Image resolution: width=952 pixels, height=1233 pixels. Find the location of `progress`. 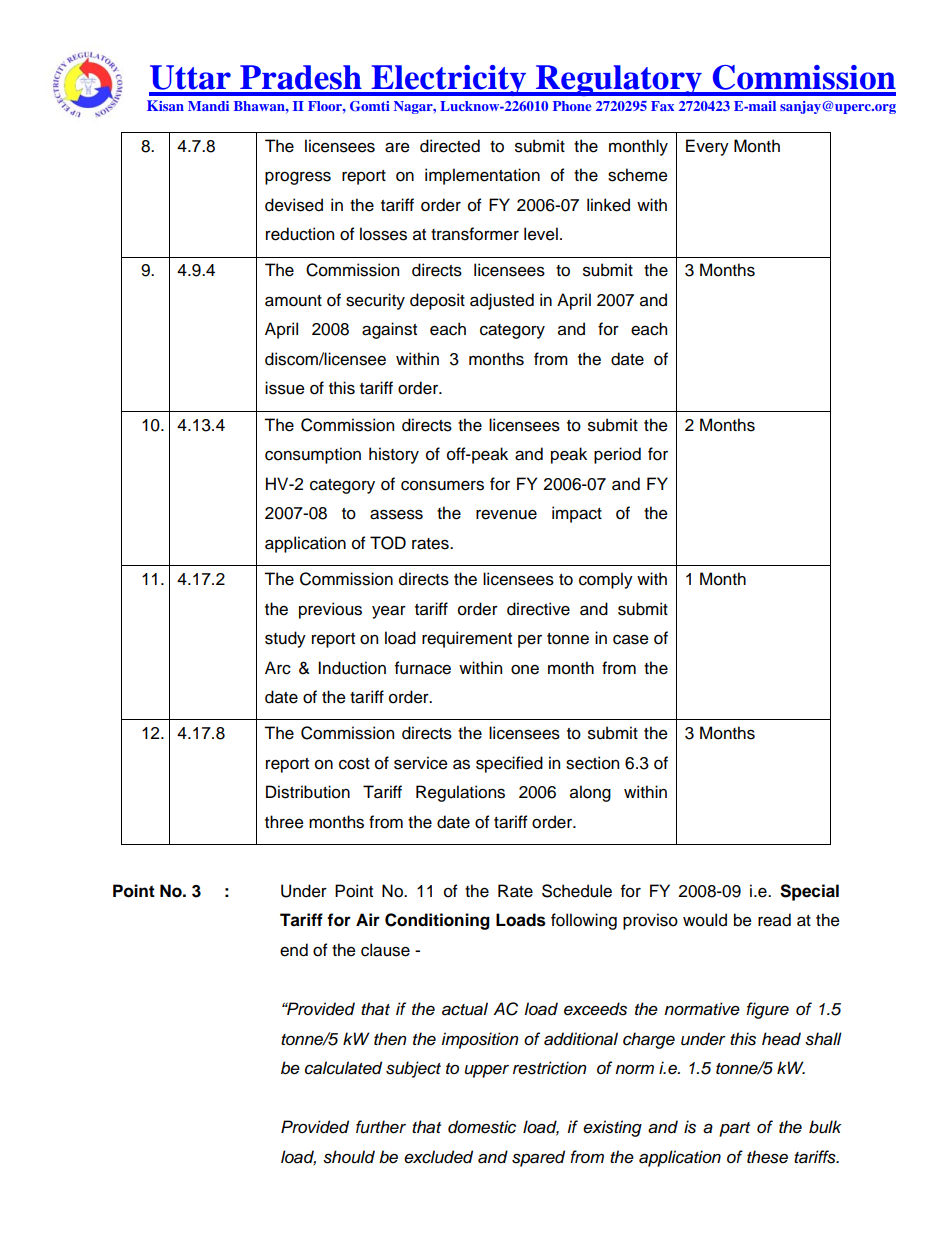

progress is located at coordinates (298, 178).
